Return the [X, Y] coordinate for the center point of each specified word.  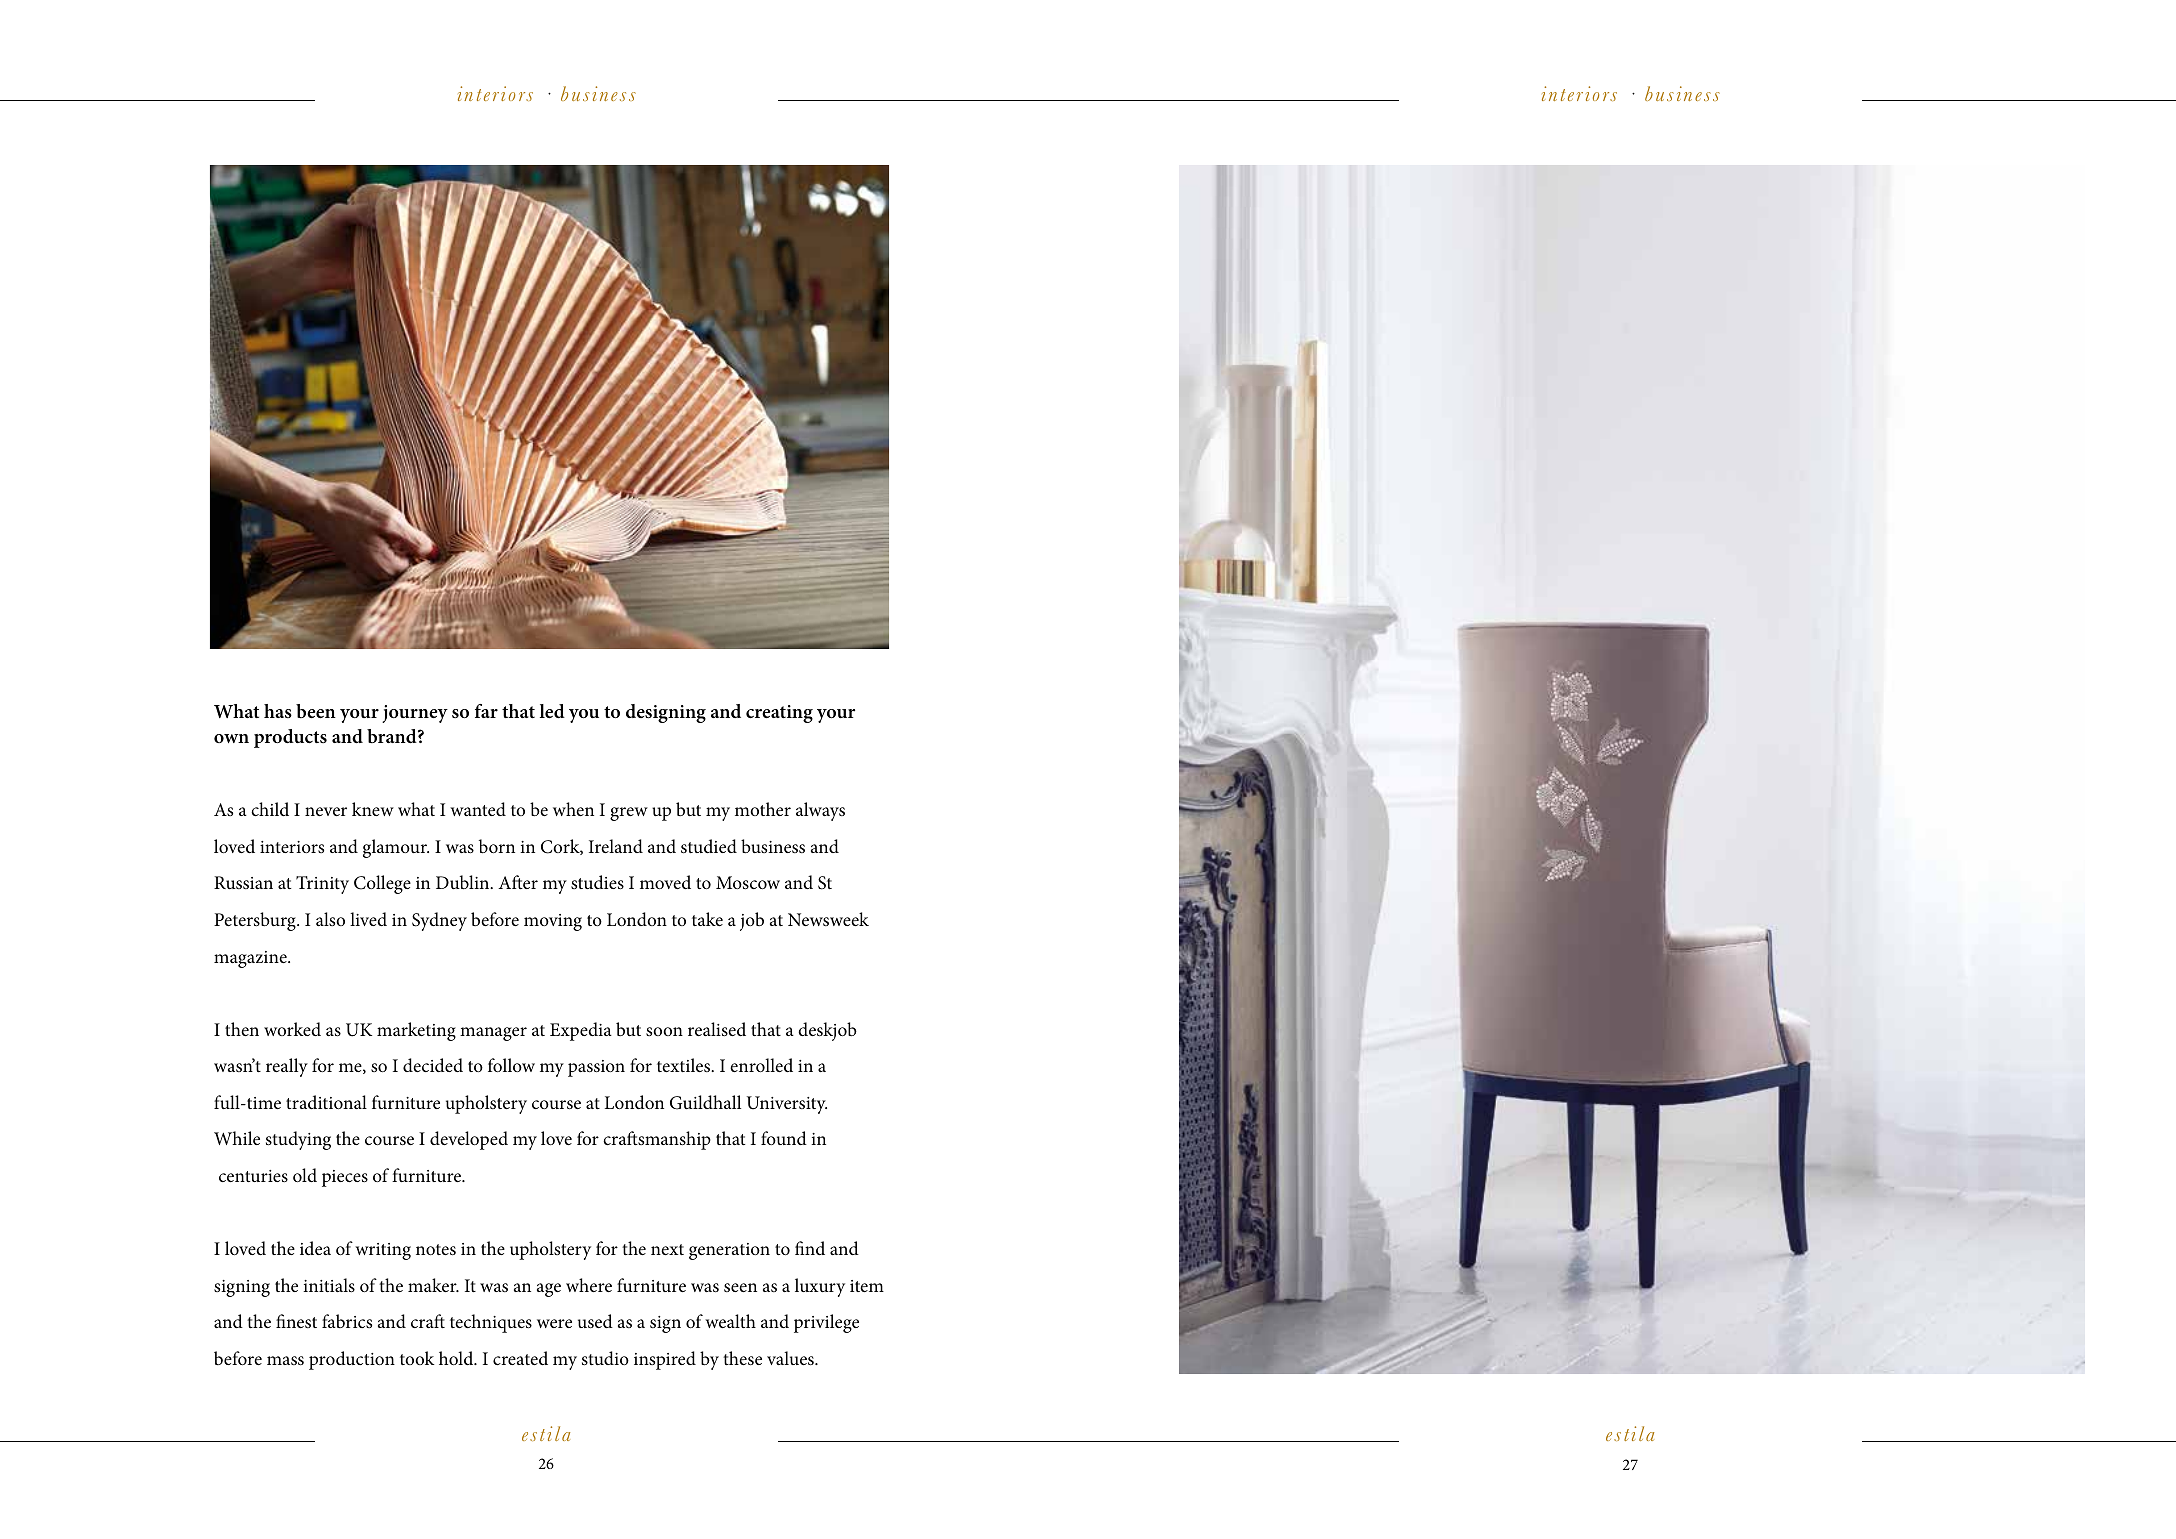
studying [298, 1140]
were [554, 1323]
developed [469, 1140]
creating [779, 714]
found [784, 1138]
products [290, 738]
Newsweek [828, 919]
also [330, 919]
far [486, 711]
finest [296, 1321]
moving [553, 922]
